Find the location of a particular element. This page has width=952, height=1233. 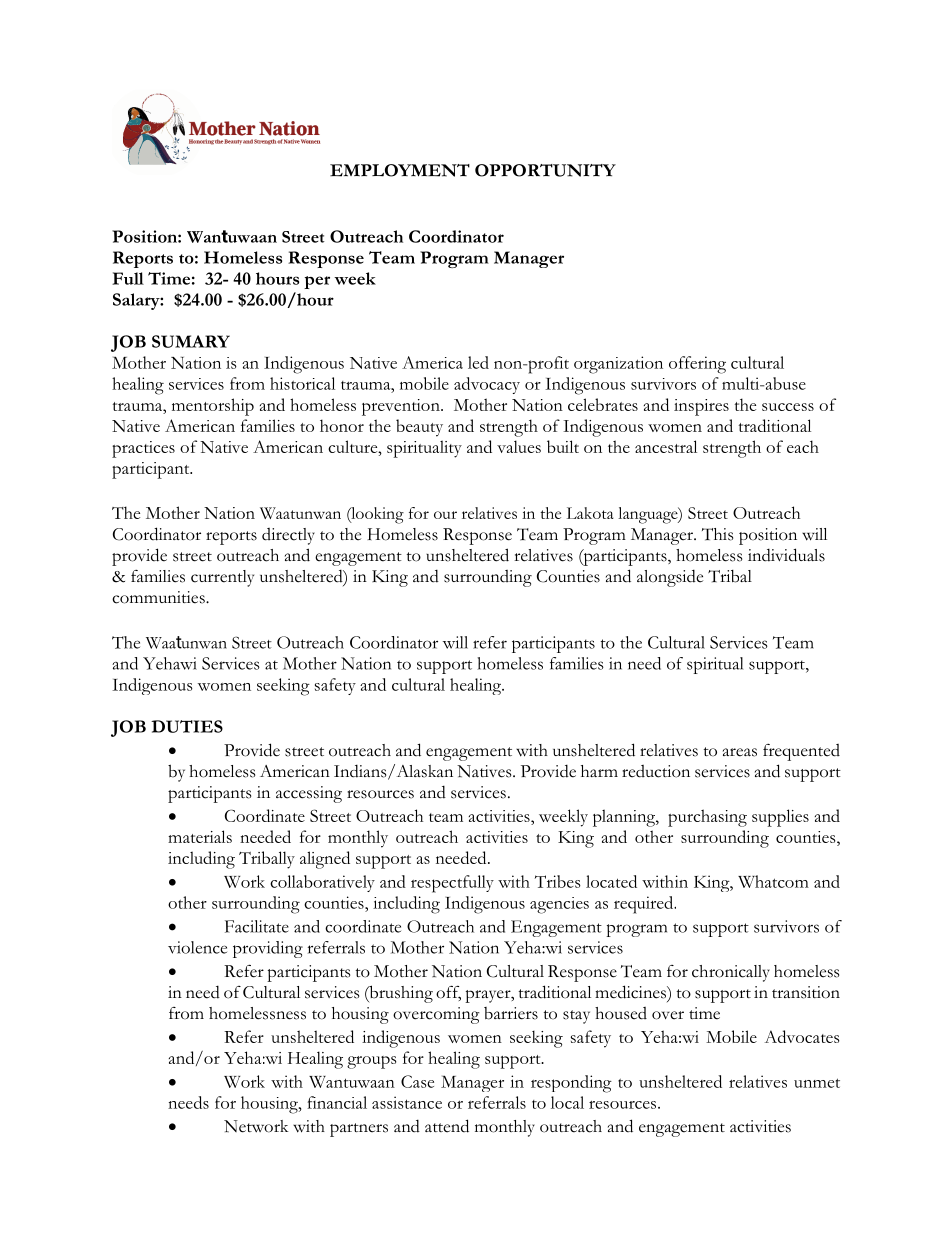

purchasing is located at coordinates (707, 818).
